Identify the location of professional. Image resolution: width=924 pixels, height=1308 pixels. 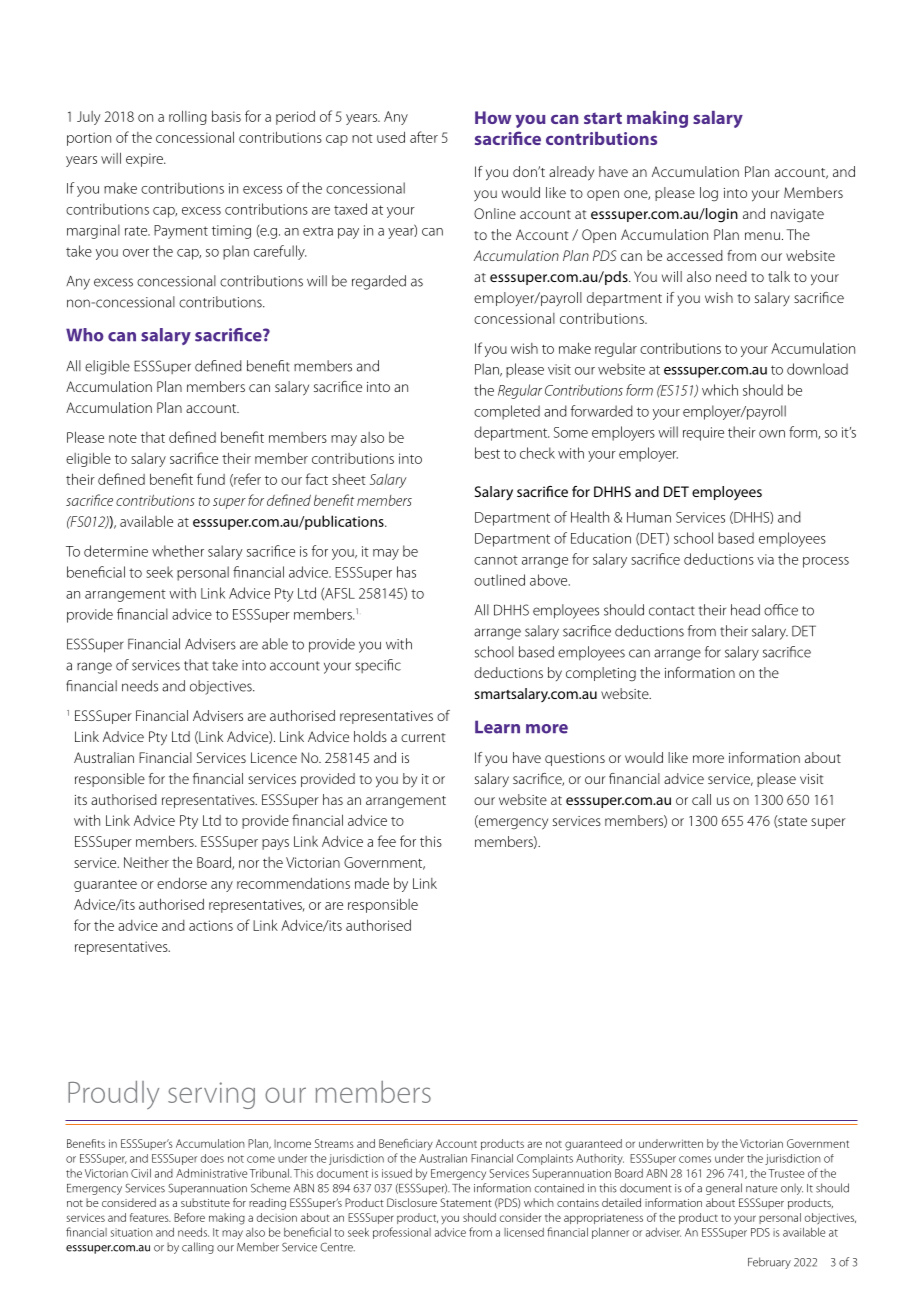
(402, 1233).
